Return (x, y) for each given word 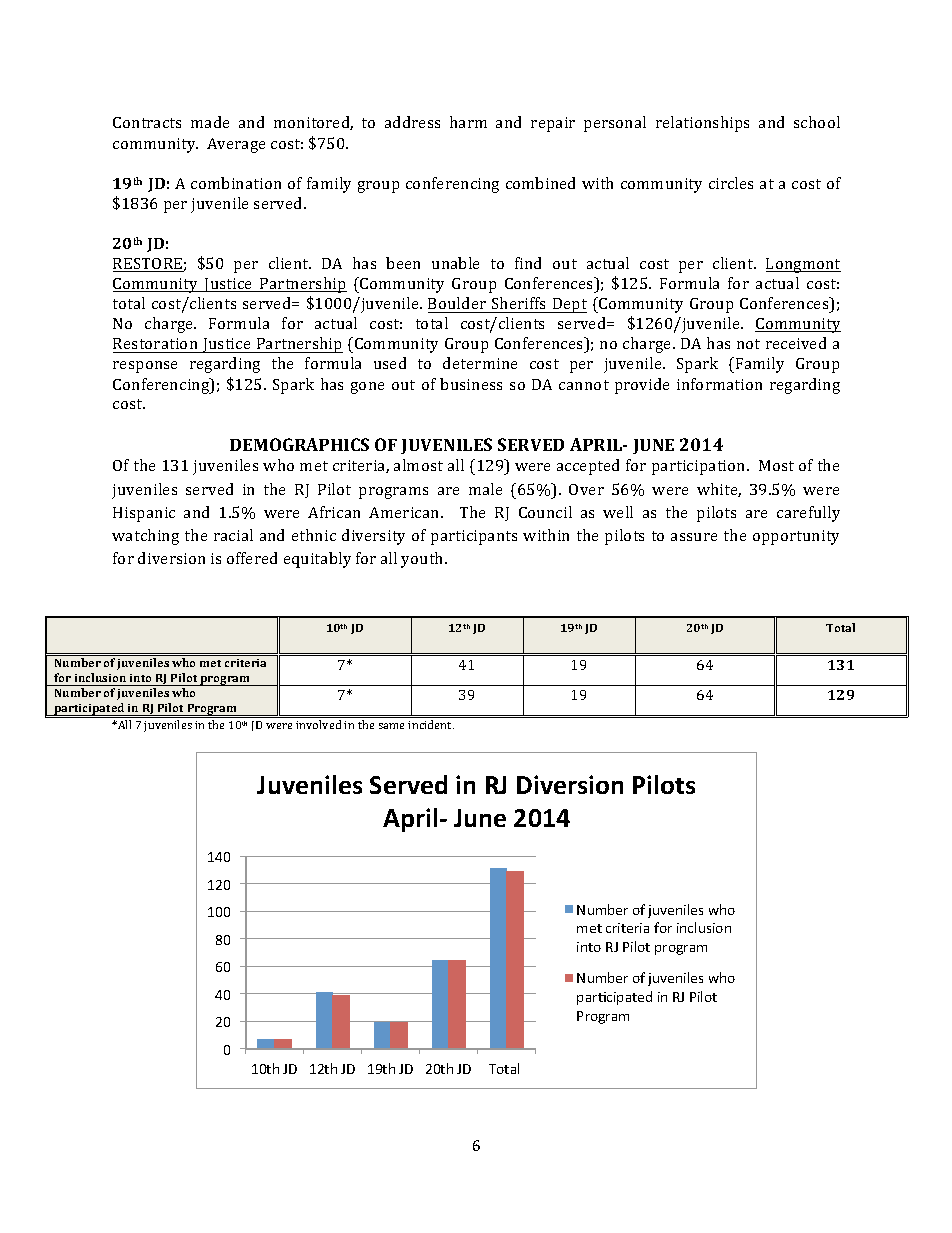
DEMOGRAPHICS (299, 444)
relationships (702, 124)
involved (318, 724)
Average (236, 145)
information (719, 384)
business (471, 384)
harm (468, 122)
